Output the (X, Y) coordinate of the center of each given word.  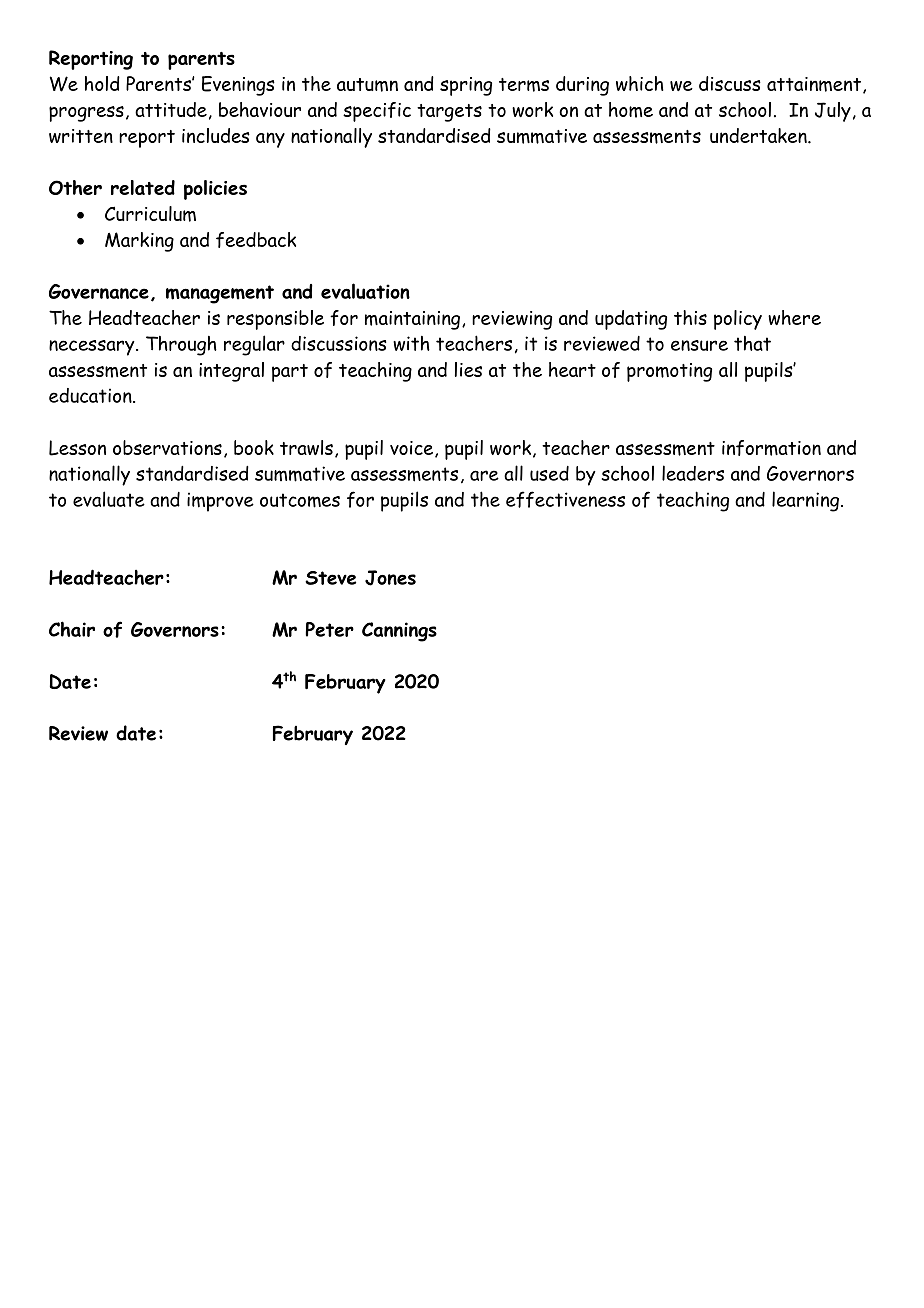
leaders (693, 473)
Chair (72, 629)
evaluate (109, 499)
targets (449, 113)
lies (468, 369)
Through (181, 346)
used (549, 473)
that (752, 343)
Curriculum (150, 214)
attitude (171, 109)
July (833, 112)
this (690, 317)
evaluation (365, 291)
